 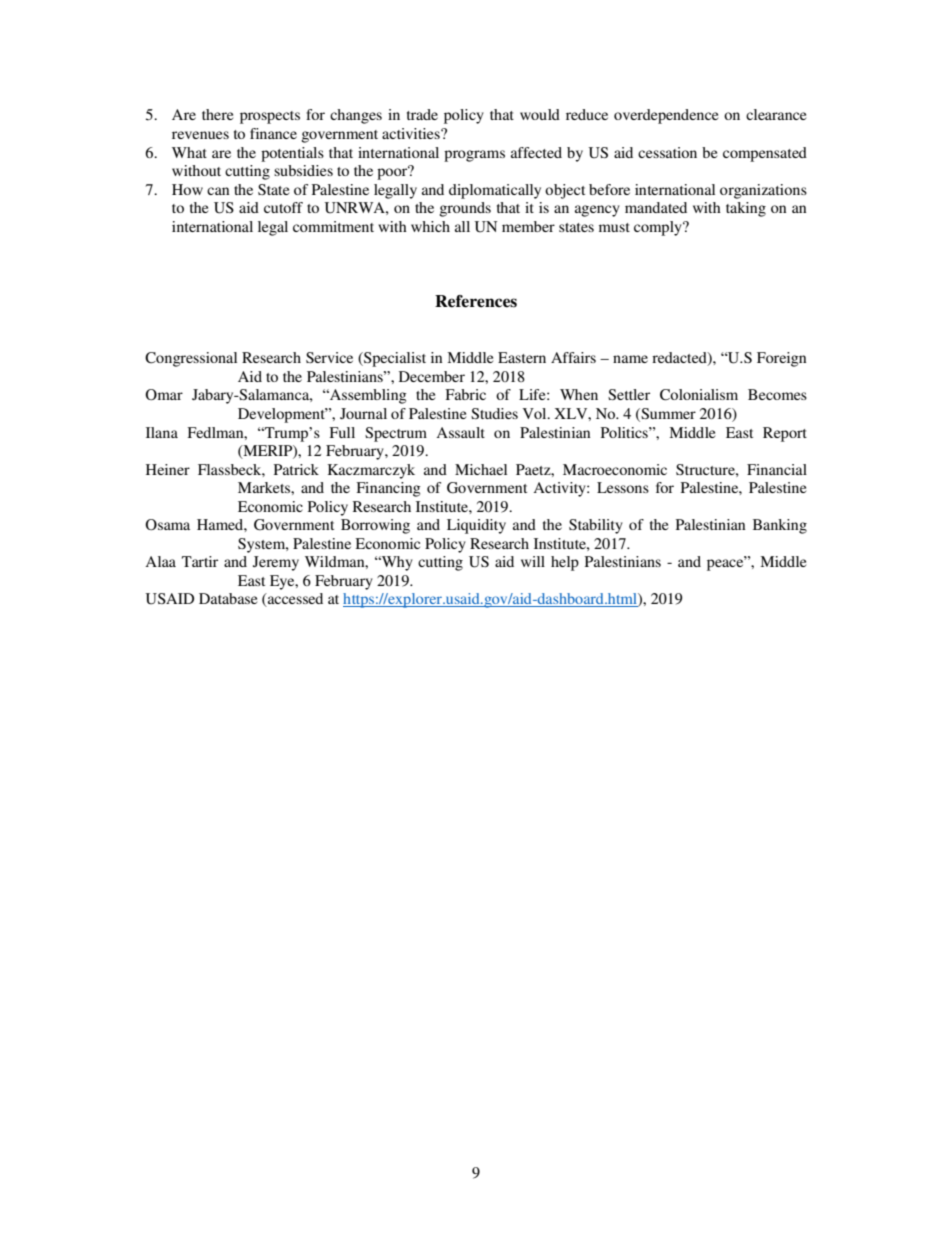 I want to click on Full, so click(x=342, y=432).
